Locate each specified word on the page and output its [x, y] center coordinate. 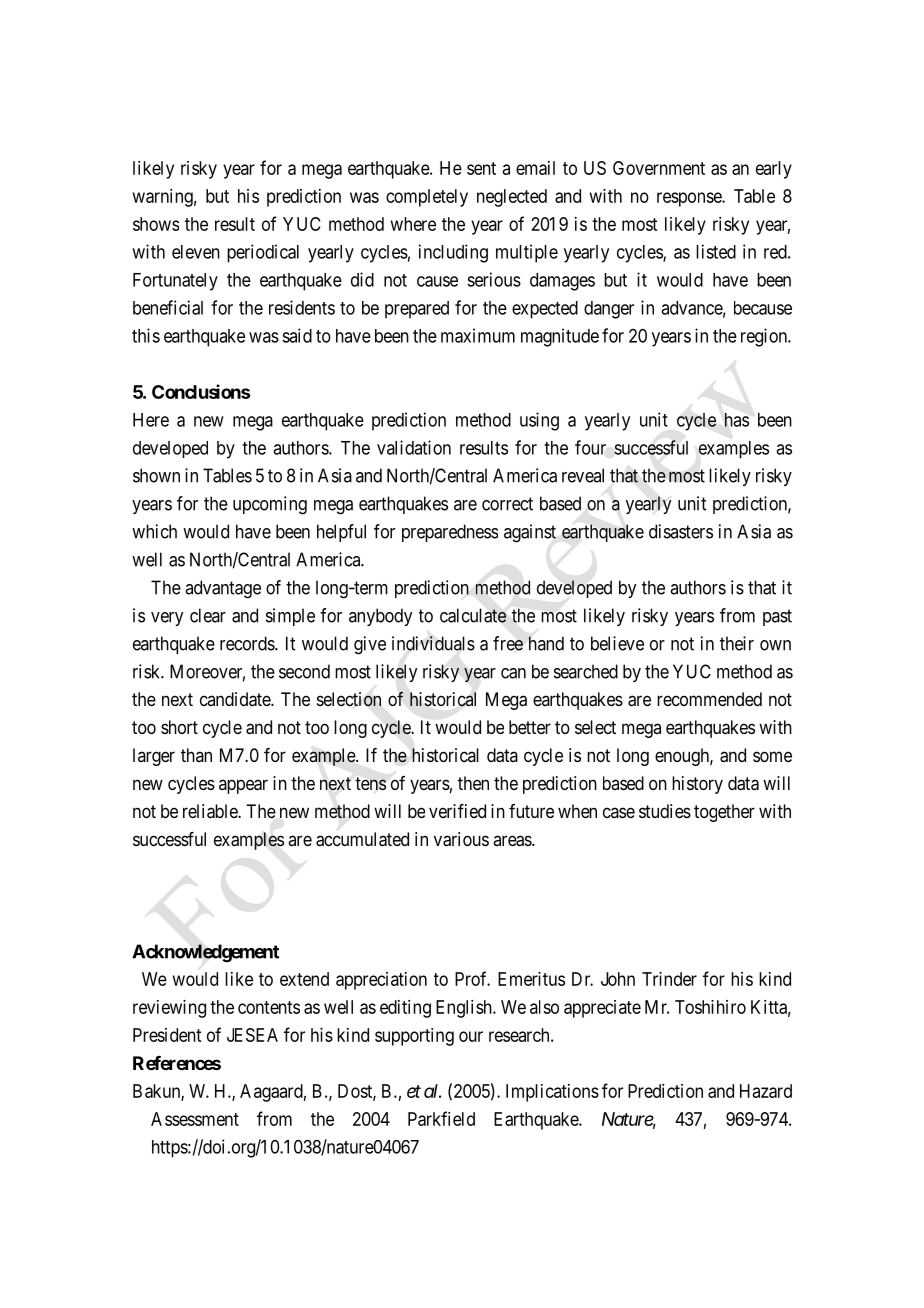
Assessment [195, 1119]
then [473, 783]
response [690, 199]
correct [507, 504]
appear [243, 786]
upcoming [270, 505]
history [697, 785]
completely [427, 198]
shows [156, 224]
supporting [414, 1037]
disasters [681, 531]
